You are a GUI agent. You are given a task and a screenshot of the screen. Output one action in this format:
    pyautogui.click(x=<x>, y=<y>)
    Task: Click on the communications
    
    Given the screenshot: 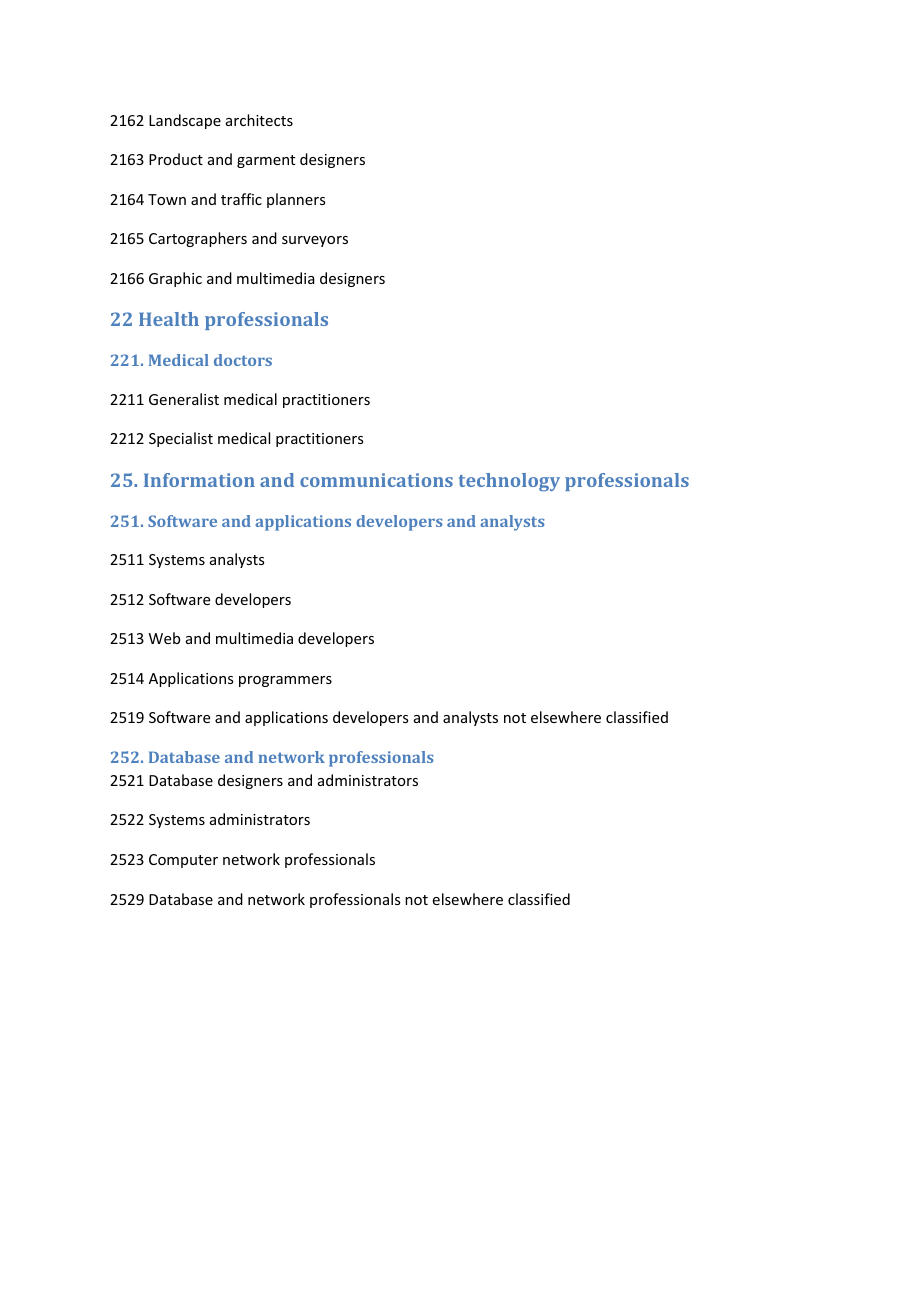 What is the action you would take?
    pyautogui.click(x=376, y=480)
